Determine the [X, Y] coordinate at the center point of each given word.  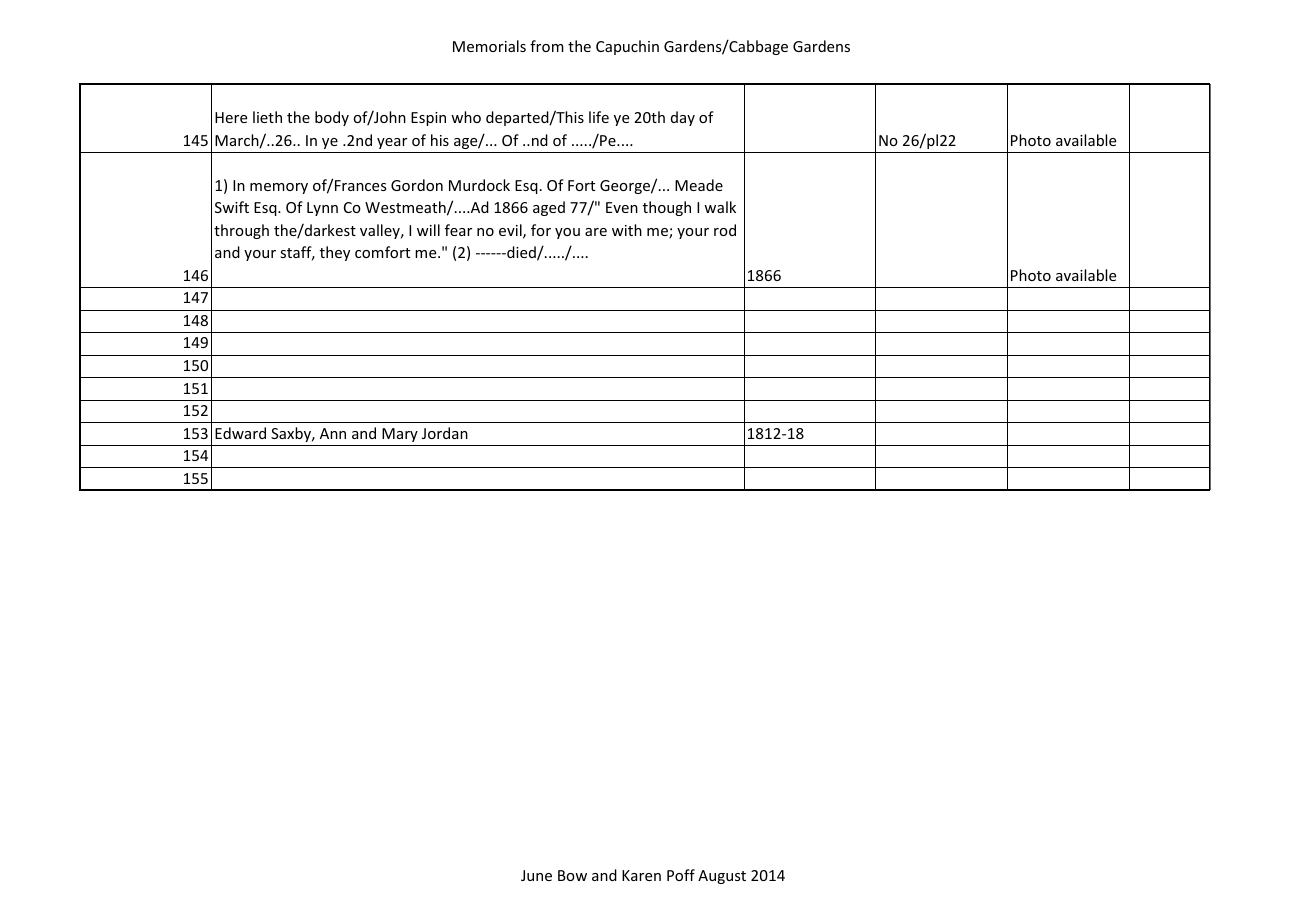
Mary [400, 435]
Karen [641, 875]
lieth [267, 117]
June [536, 875]
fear [458, 230]
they [335, 253]
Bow [572, 875]
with [627, 230]
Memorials [489, 46]
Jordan [445, 433]
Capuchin [627, 47]
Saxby [292, 434]
